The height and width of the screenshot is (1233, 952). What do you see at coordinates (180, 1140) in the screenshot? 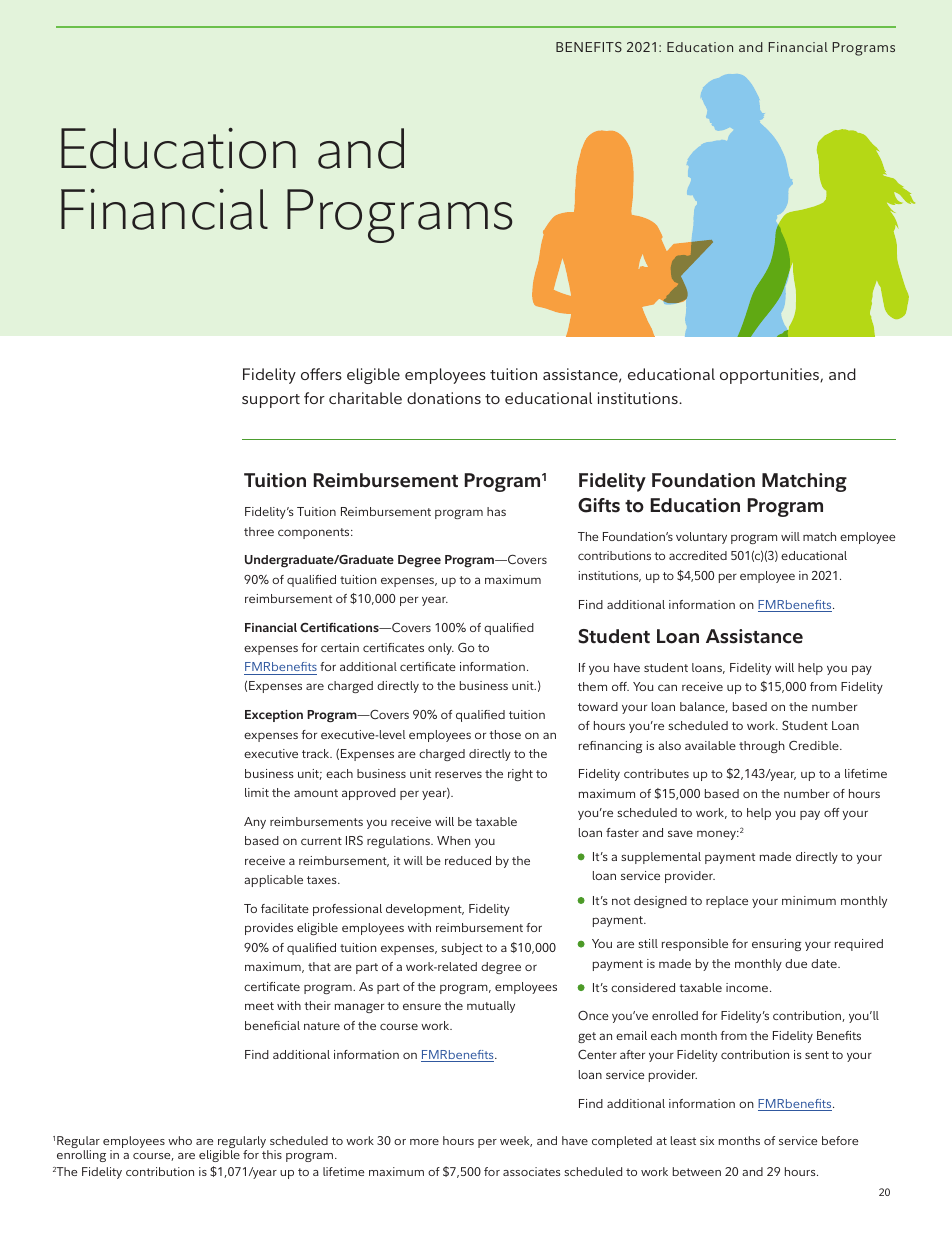
I see `who` at bounding box center [180, 1140].
